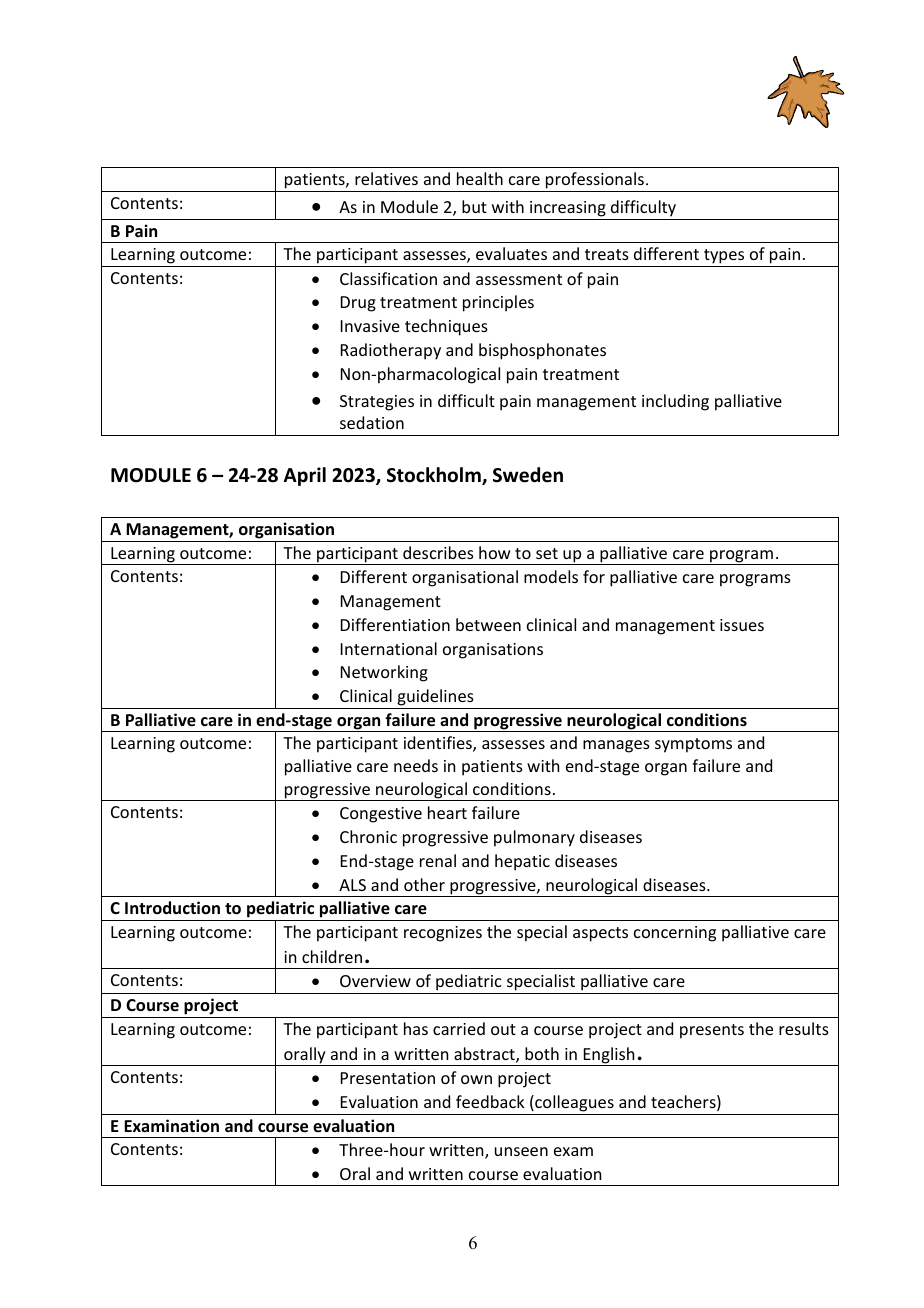 The height and width of the screenshot is (1308, 924). I want to click on but, so click(474, 206).
